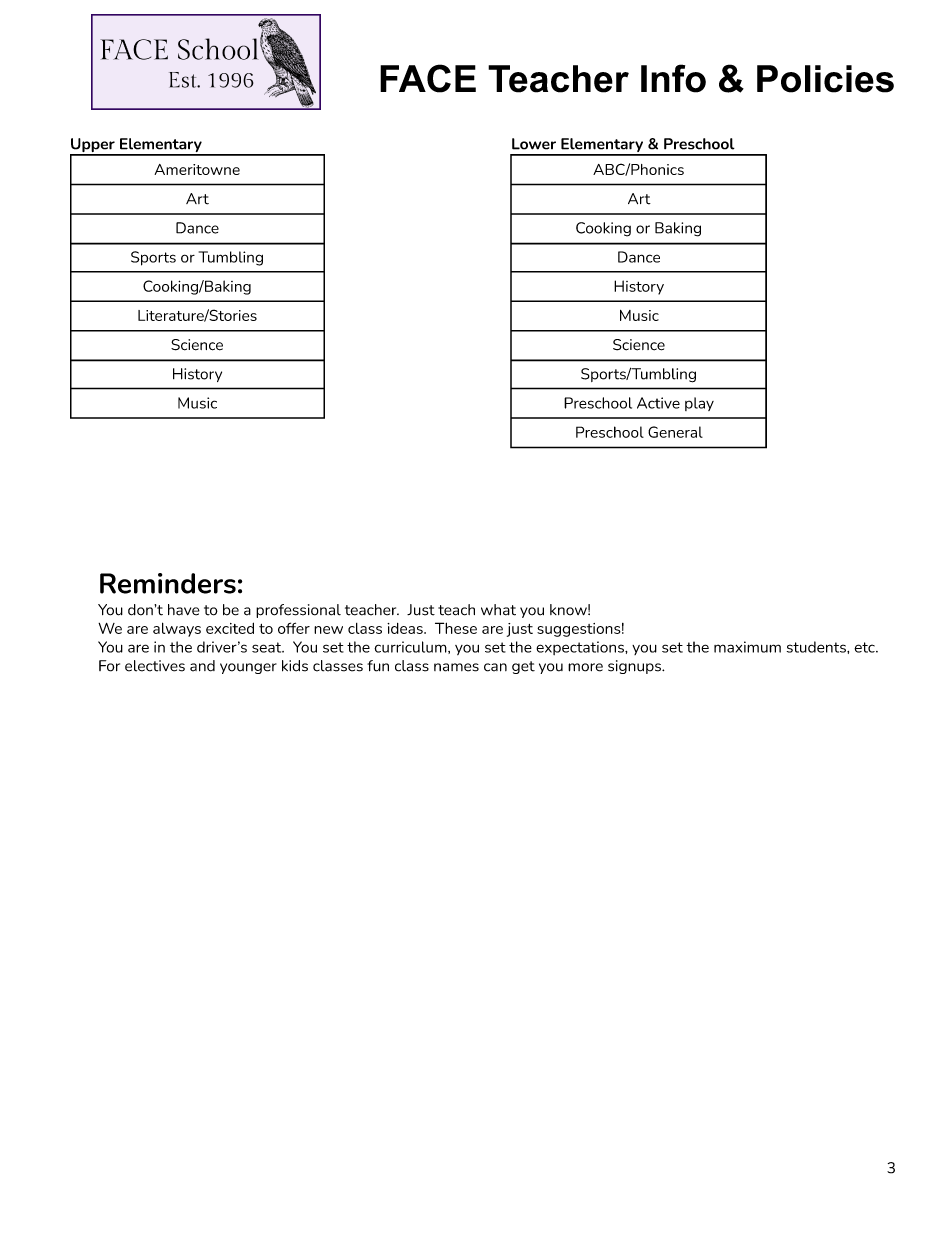  I want to click on Lower, so click(534, 144).
